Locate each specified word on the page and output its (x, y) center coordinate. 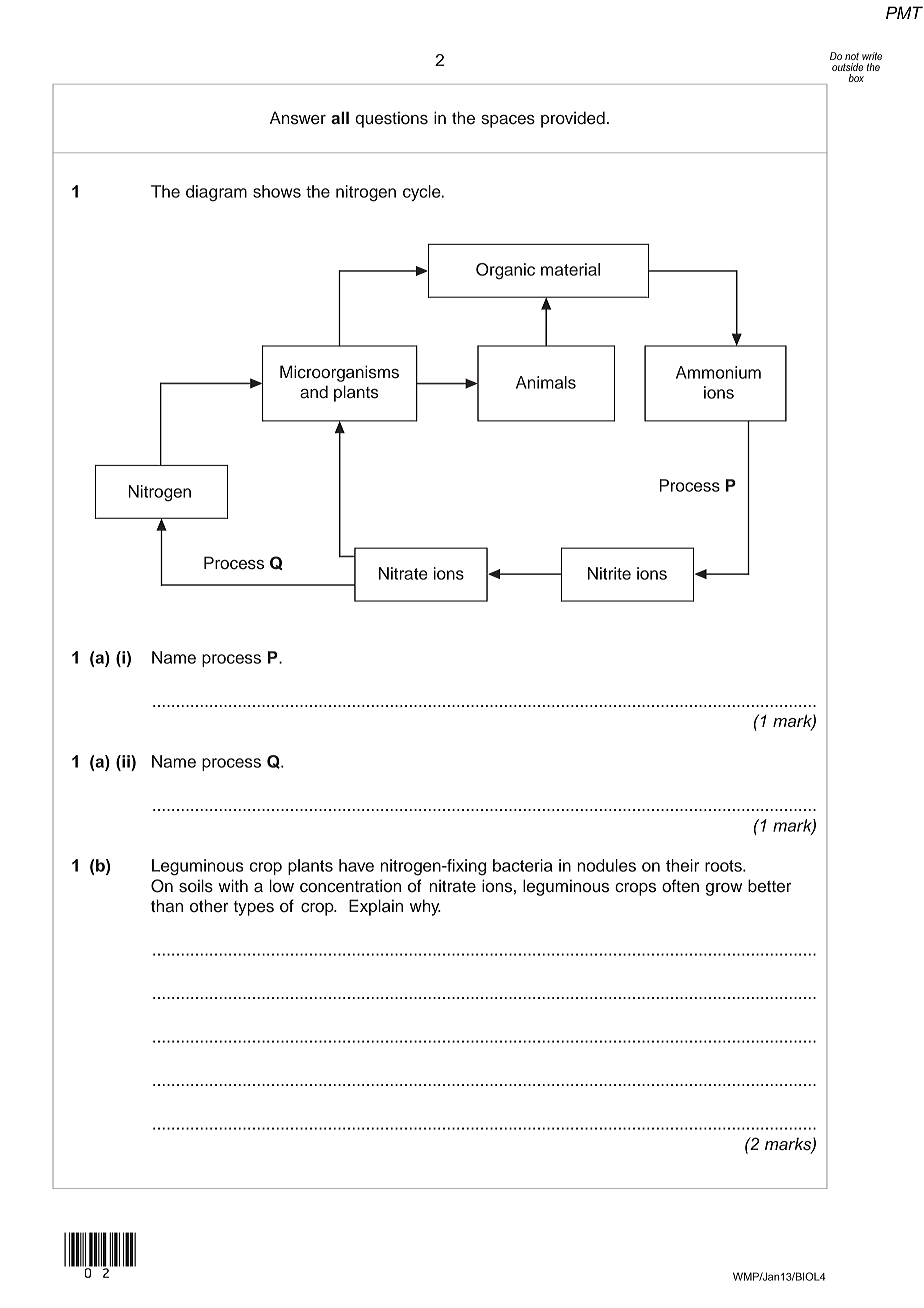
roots (724, 866)
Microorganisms (339, 373)
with (233, 885)
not (852, 56)
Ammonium (718, 372)
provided (573, 119)
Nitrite (609, 573)
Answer (298, 118)
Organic (505, 271)
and (314, 392)
